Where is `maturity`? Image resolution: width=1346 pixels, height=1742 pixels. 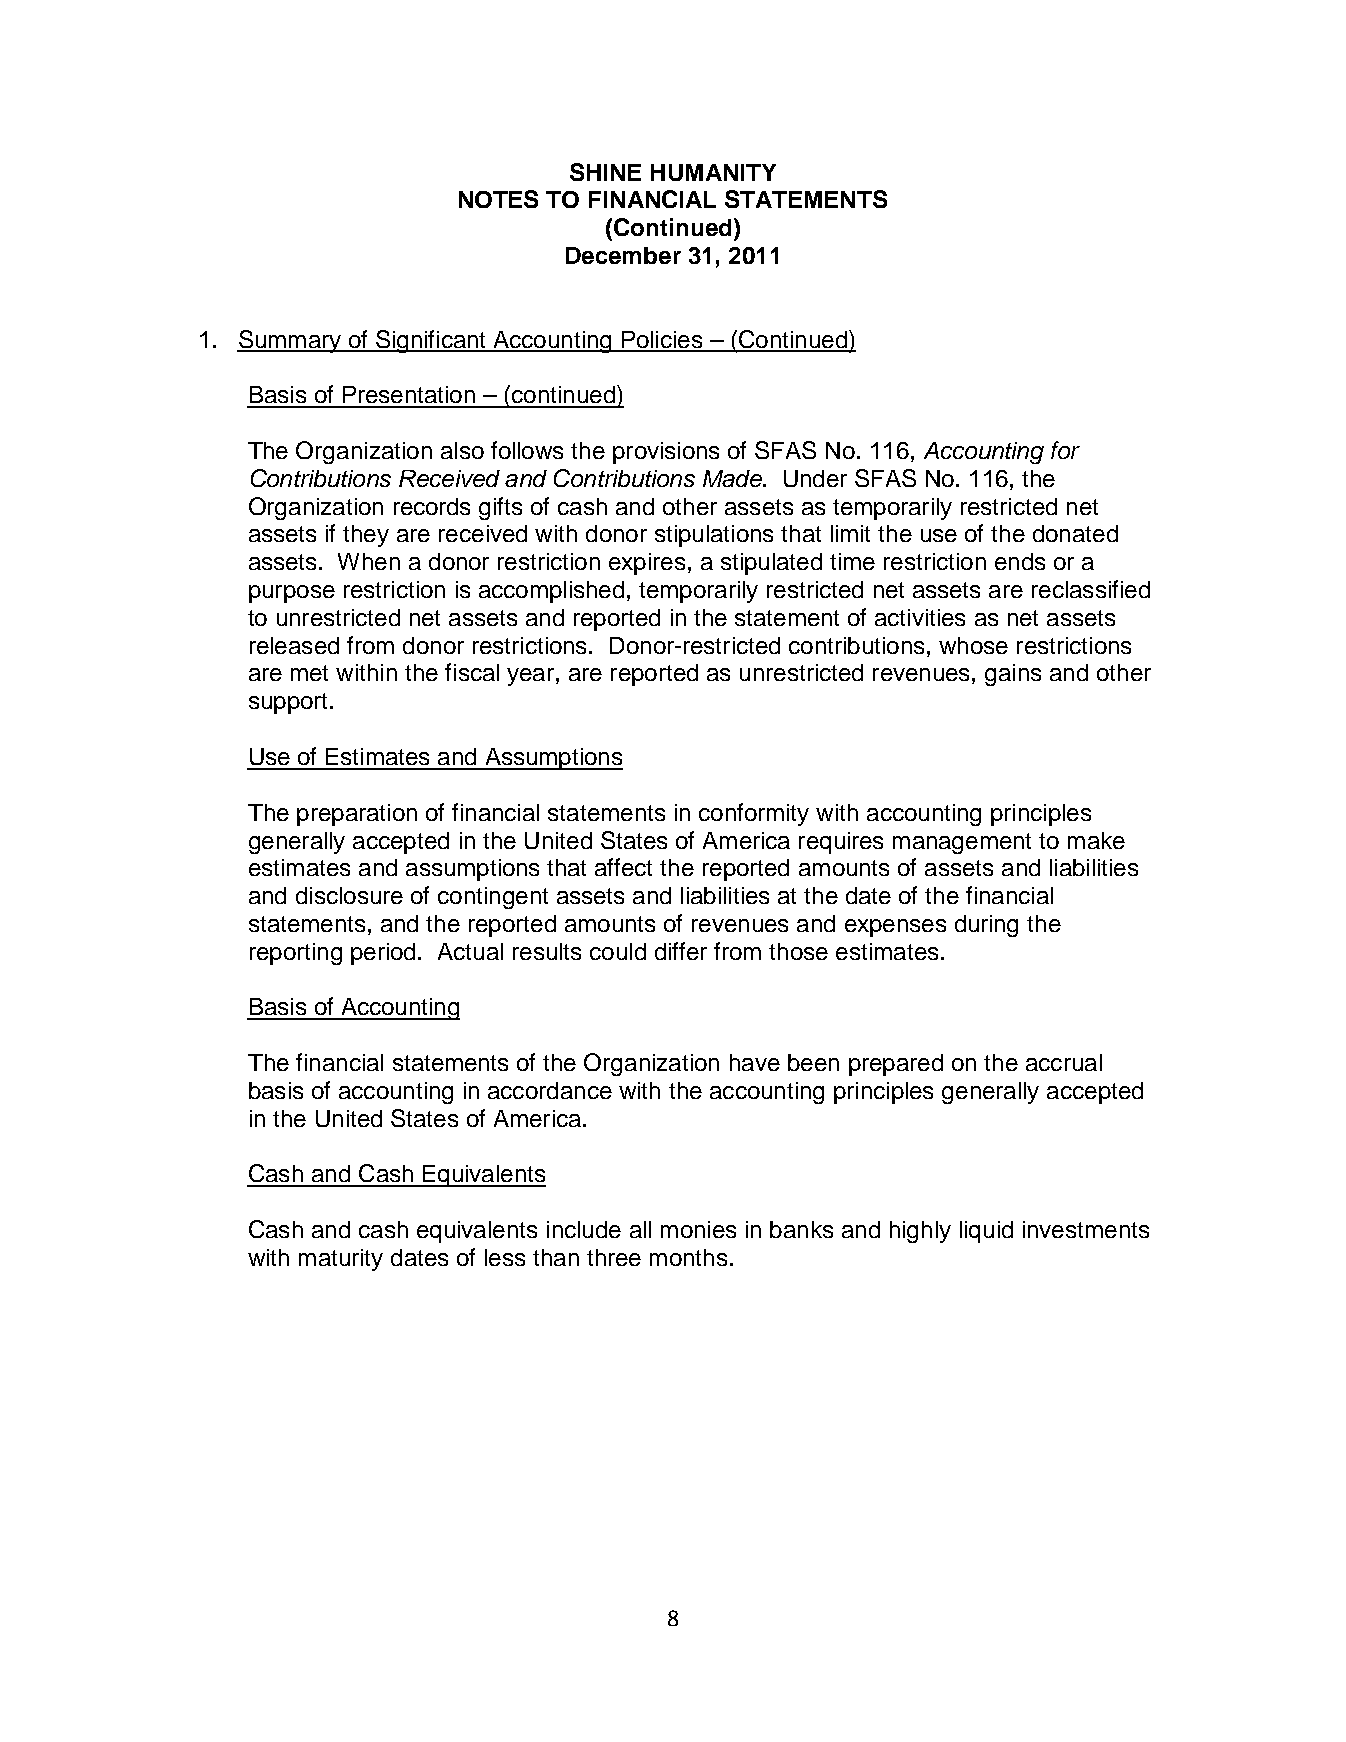 maturity is located at coordinates (341, 1260).
